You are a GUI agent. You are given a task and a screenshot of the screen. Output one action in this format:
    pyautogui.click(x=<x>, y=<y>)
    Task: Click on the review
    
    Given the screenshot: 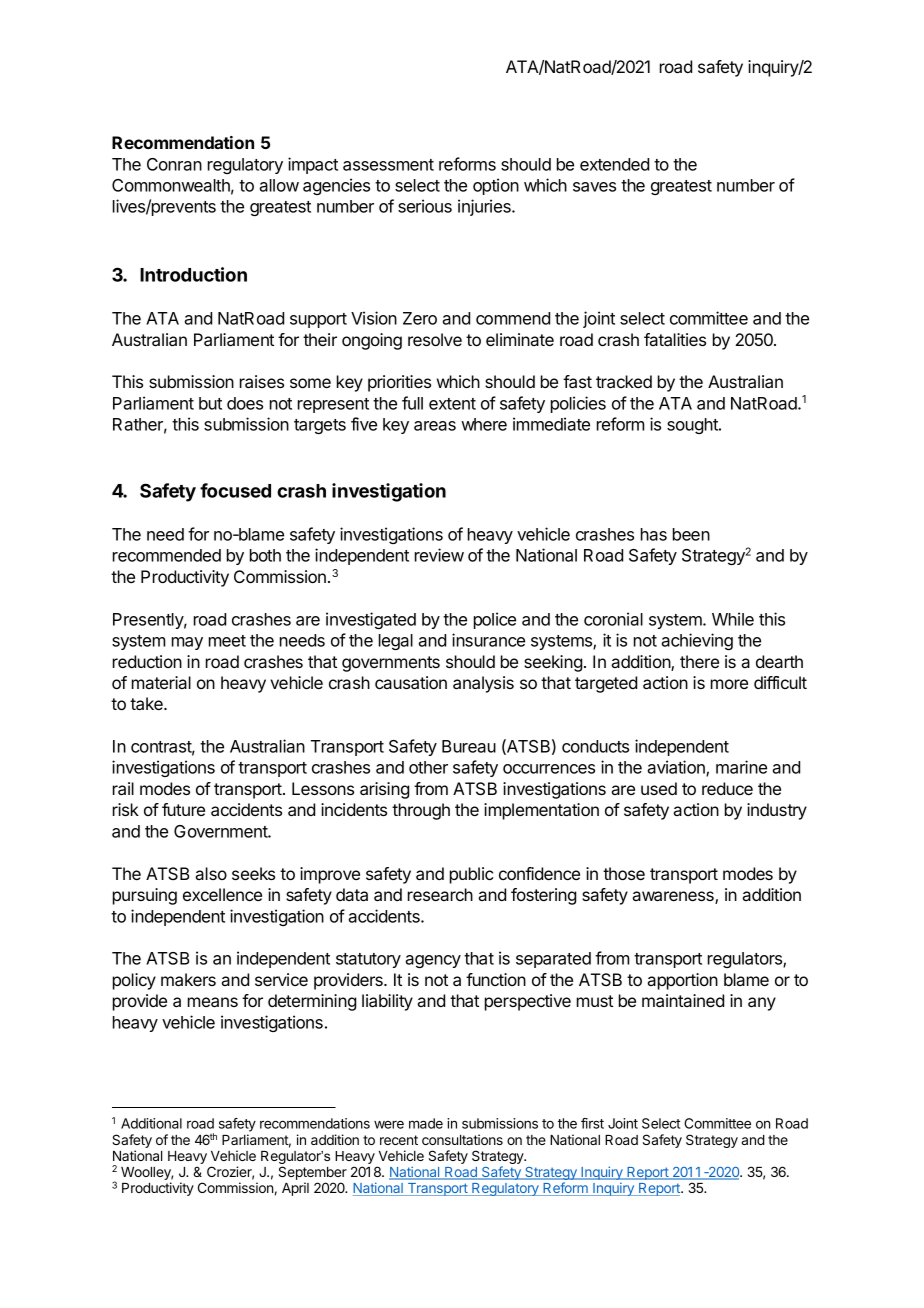 What is the action you would take?
    pyautogui.click(x=439, y=555)
